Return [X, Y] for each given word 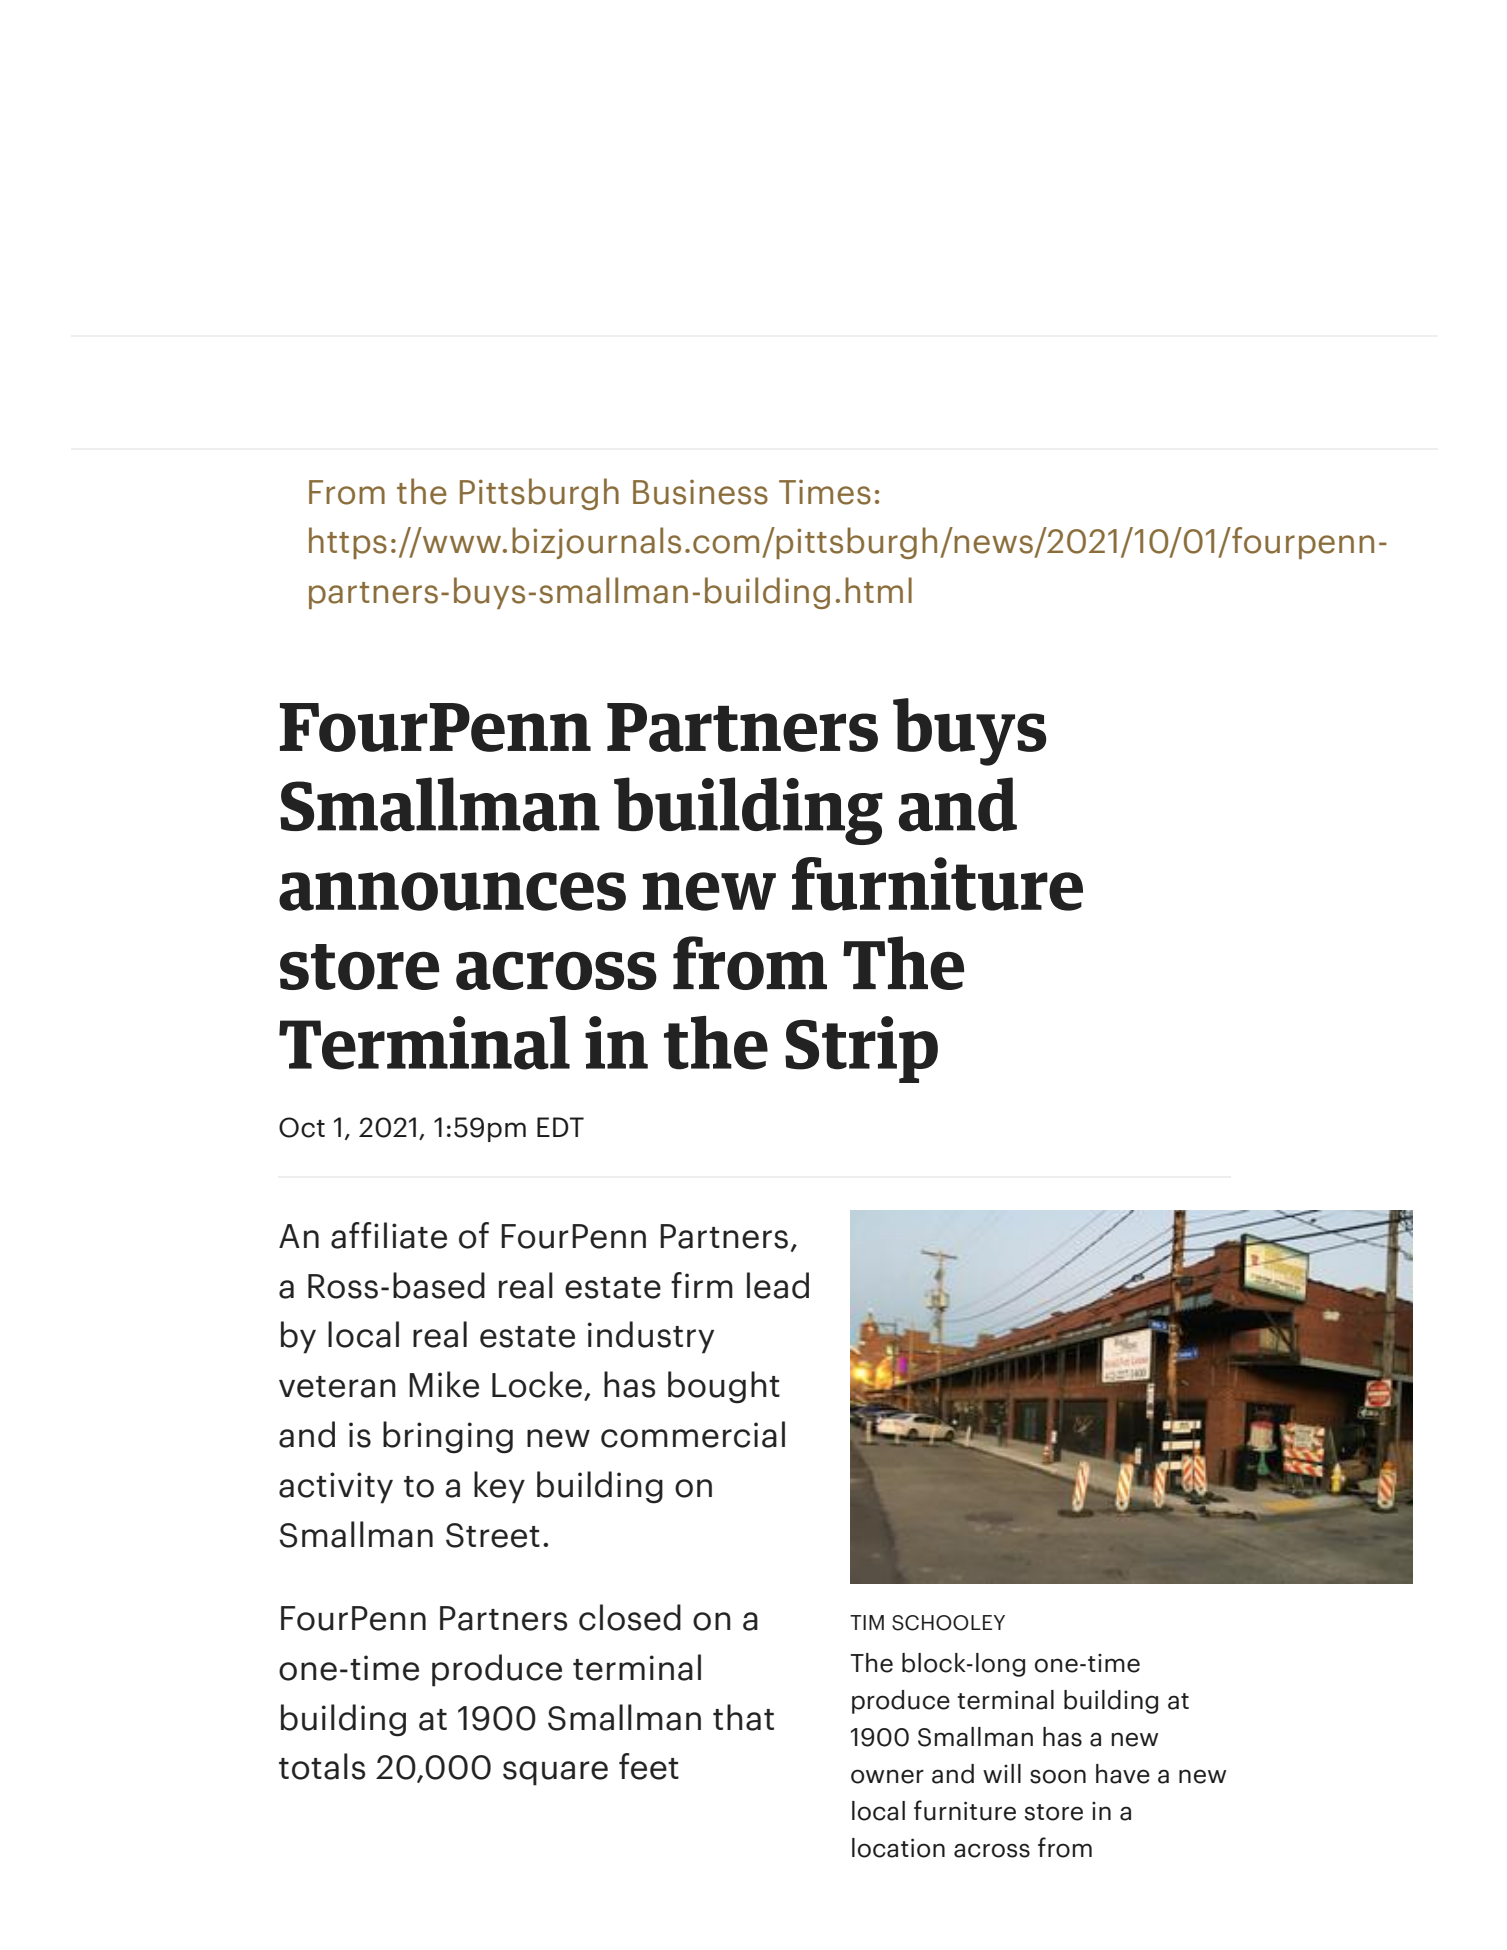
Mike [444, 1384]
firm [702, 1285]
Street [493, 1535]
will [1002, 1773]
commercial [693, 1434]
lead [778, 1285]
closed [630, 1617]
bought [724, 1387]
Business [700, 492]
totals [322, 1766]
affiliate [389, 1235]
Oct [302, 1127]
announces [452, 891]
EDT [560, 1127]
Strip [861, 1049]
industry [651, 1337]
